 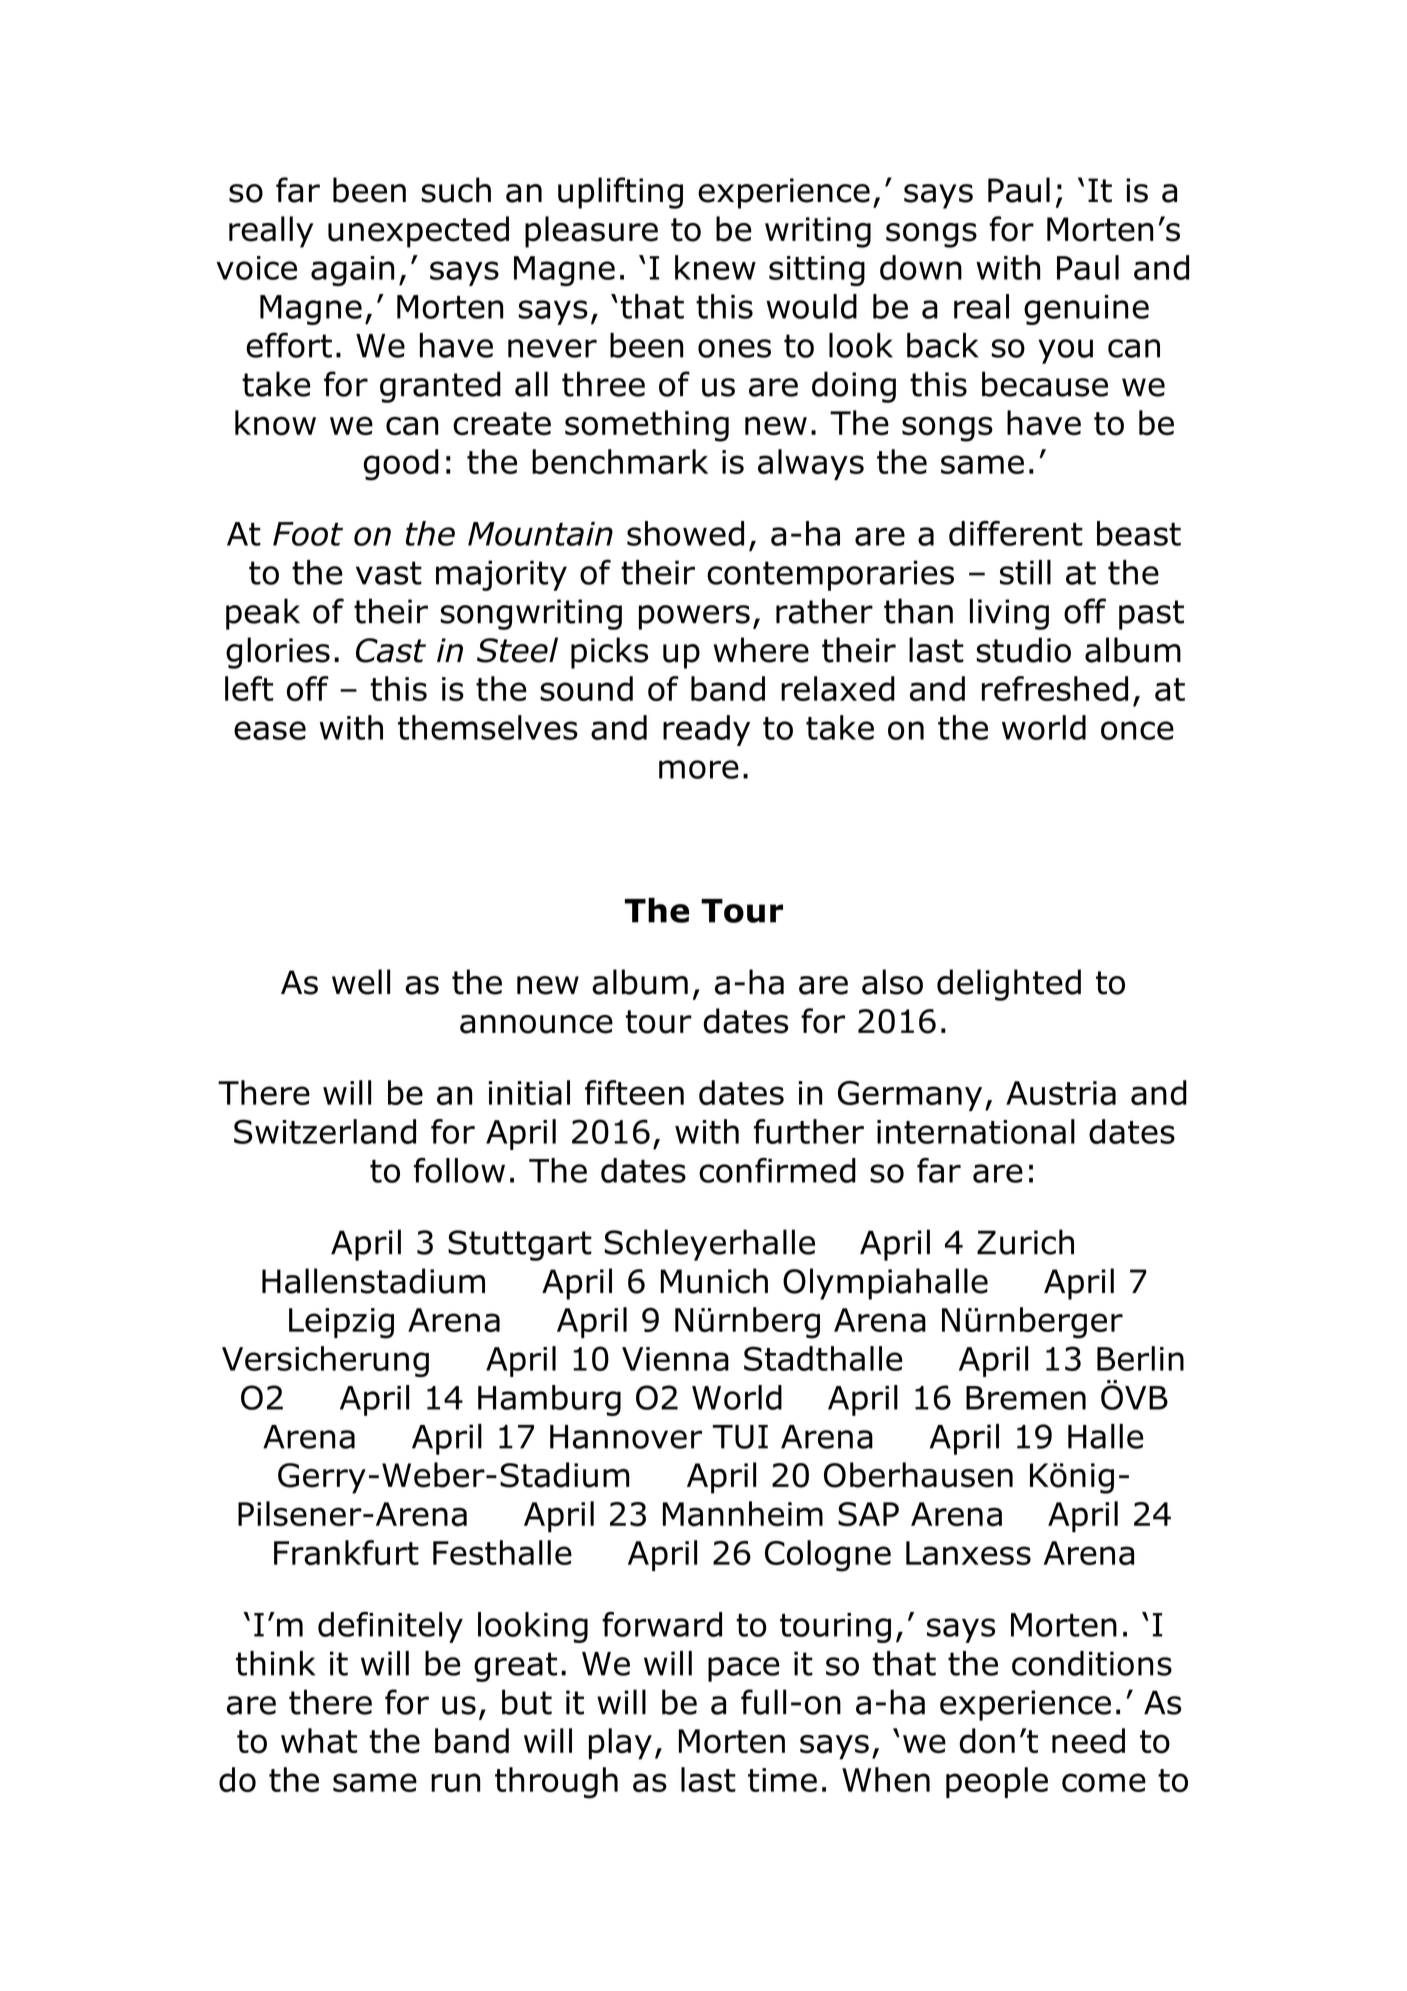 What do you see at coordinates (352, 271) in the screenshot?
I see `again` at bounding box center [352, 271].
